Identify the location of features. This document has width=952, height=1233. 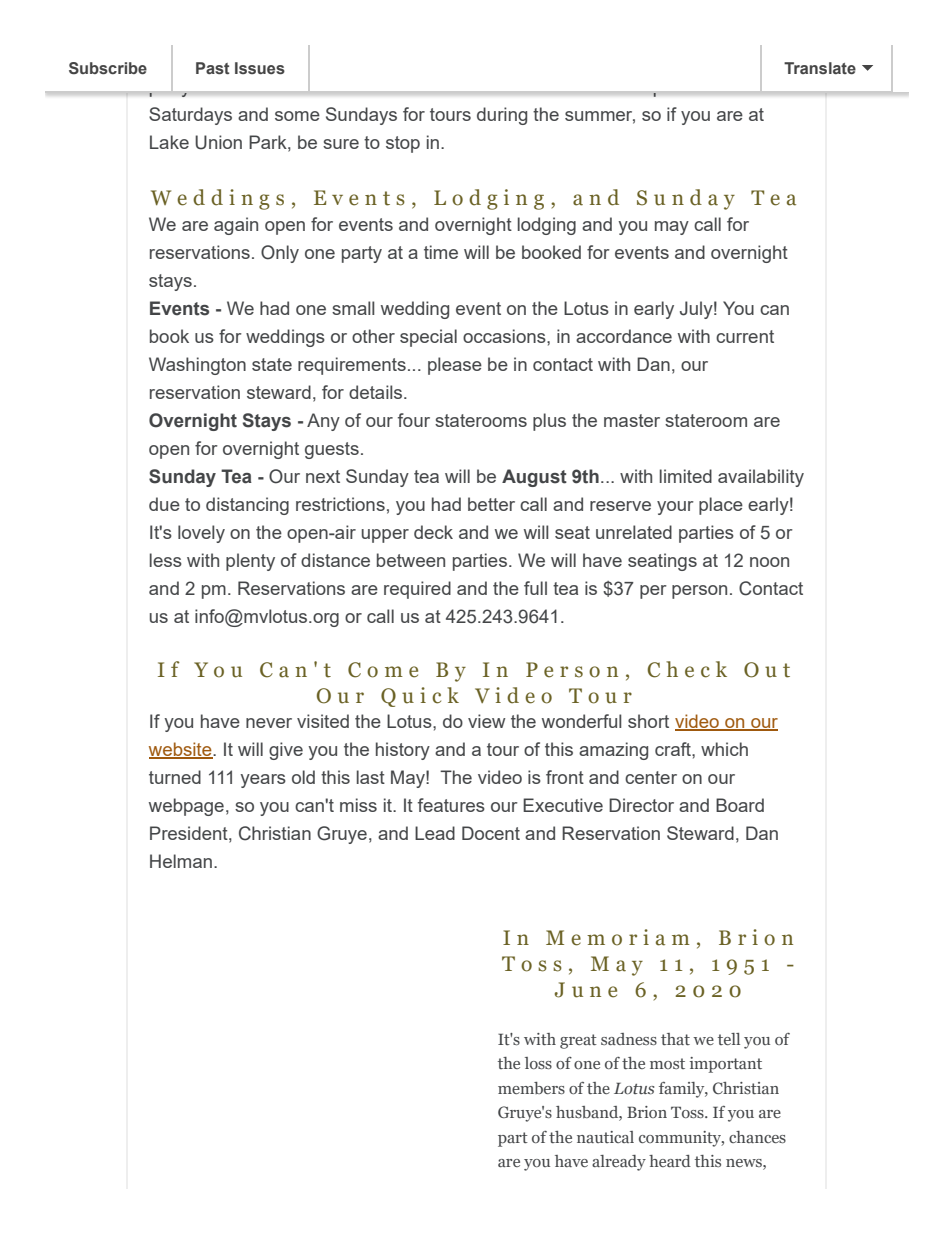
(451, 805).
